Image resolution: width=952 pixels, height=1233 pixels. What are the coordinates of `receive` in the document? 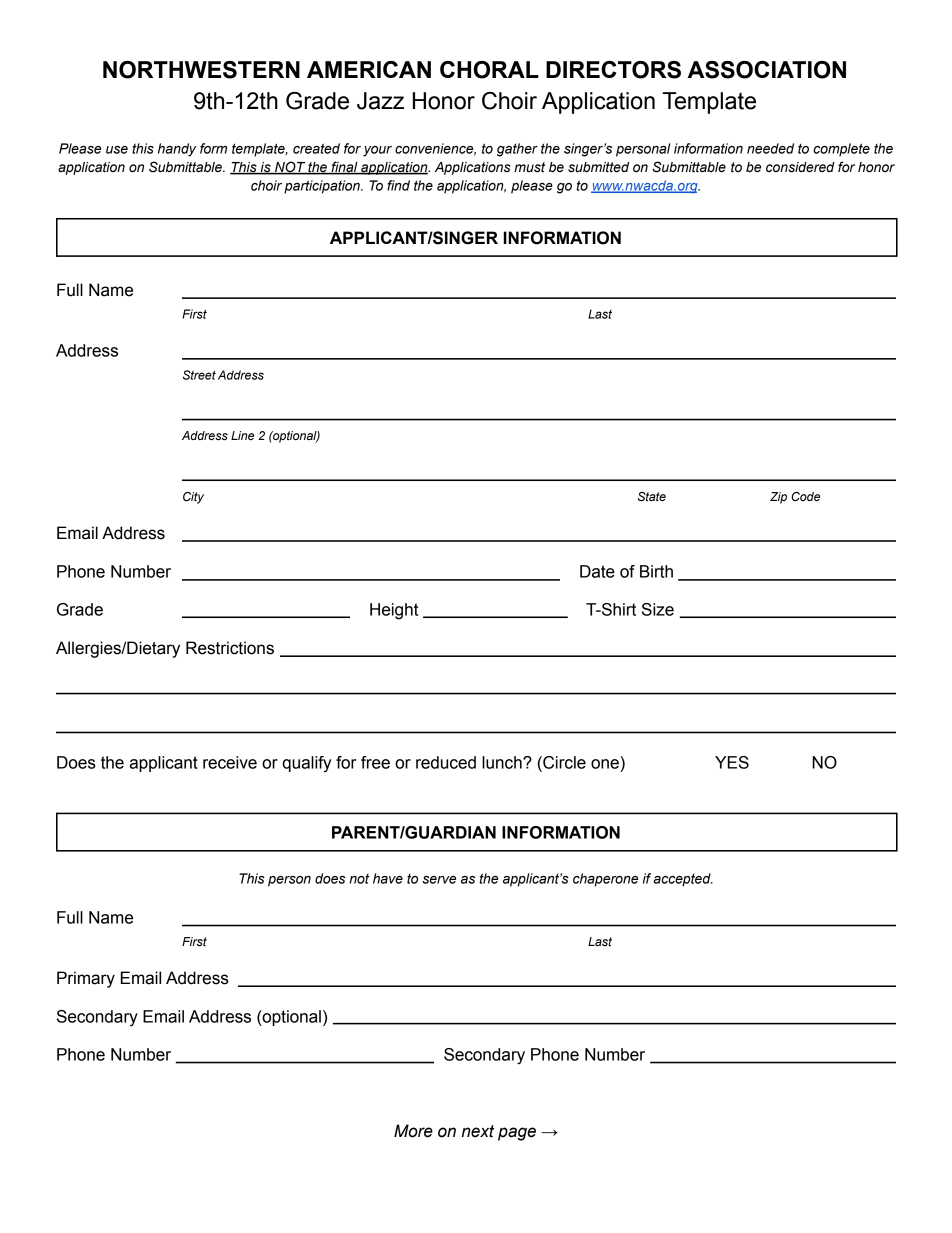 It's located at (230, 762).
